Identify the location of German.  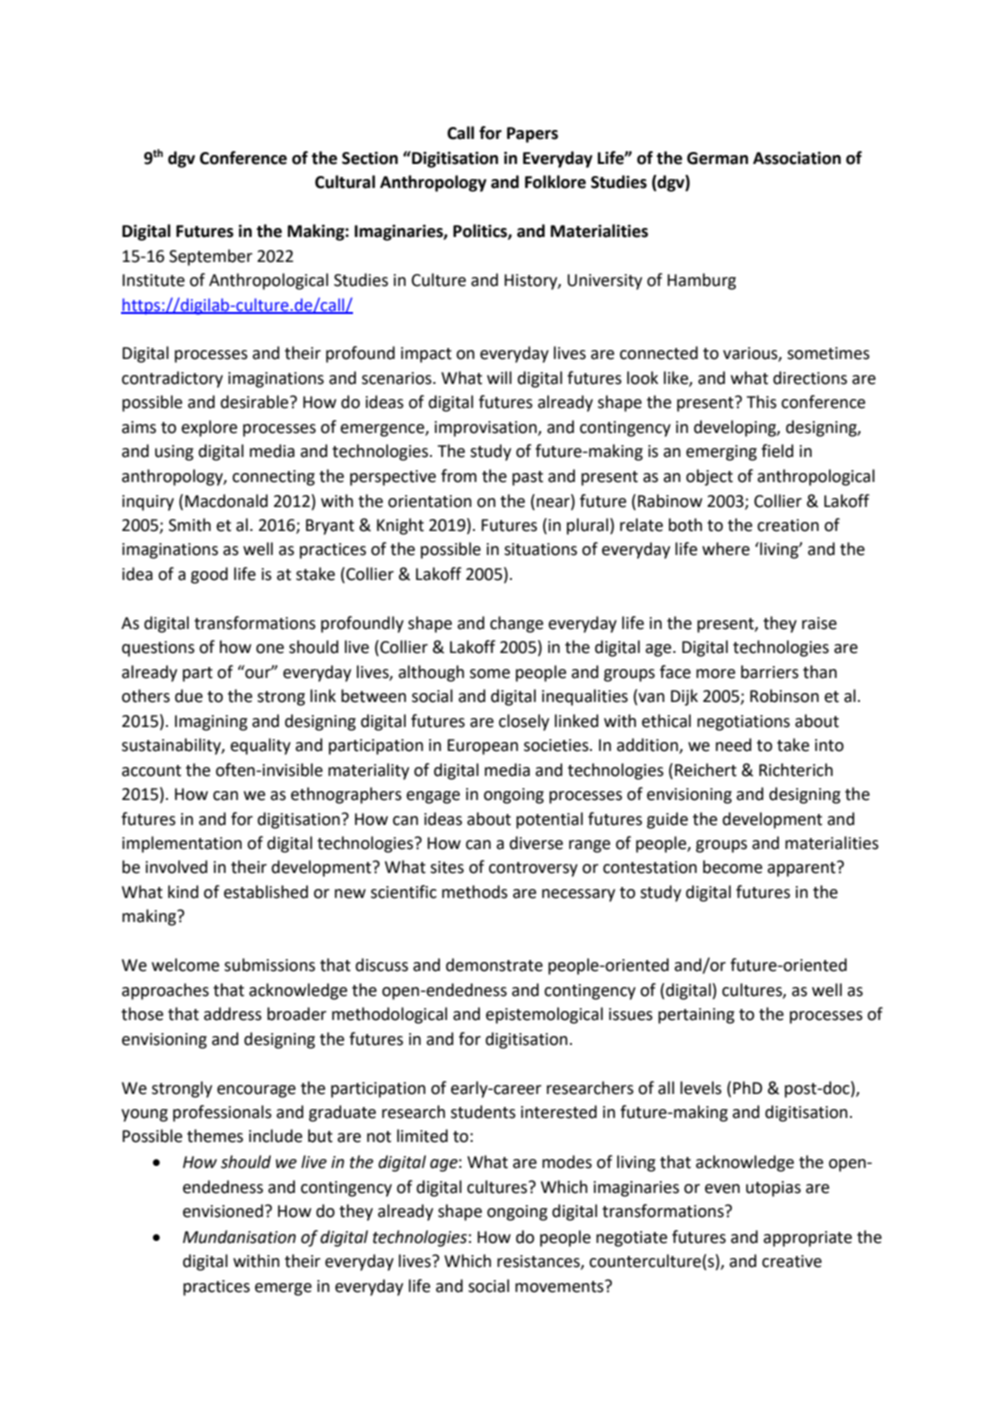
(717, 158).
